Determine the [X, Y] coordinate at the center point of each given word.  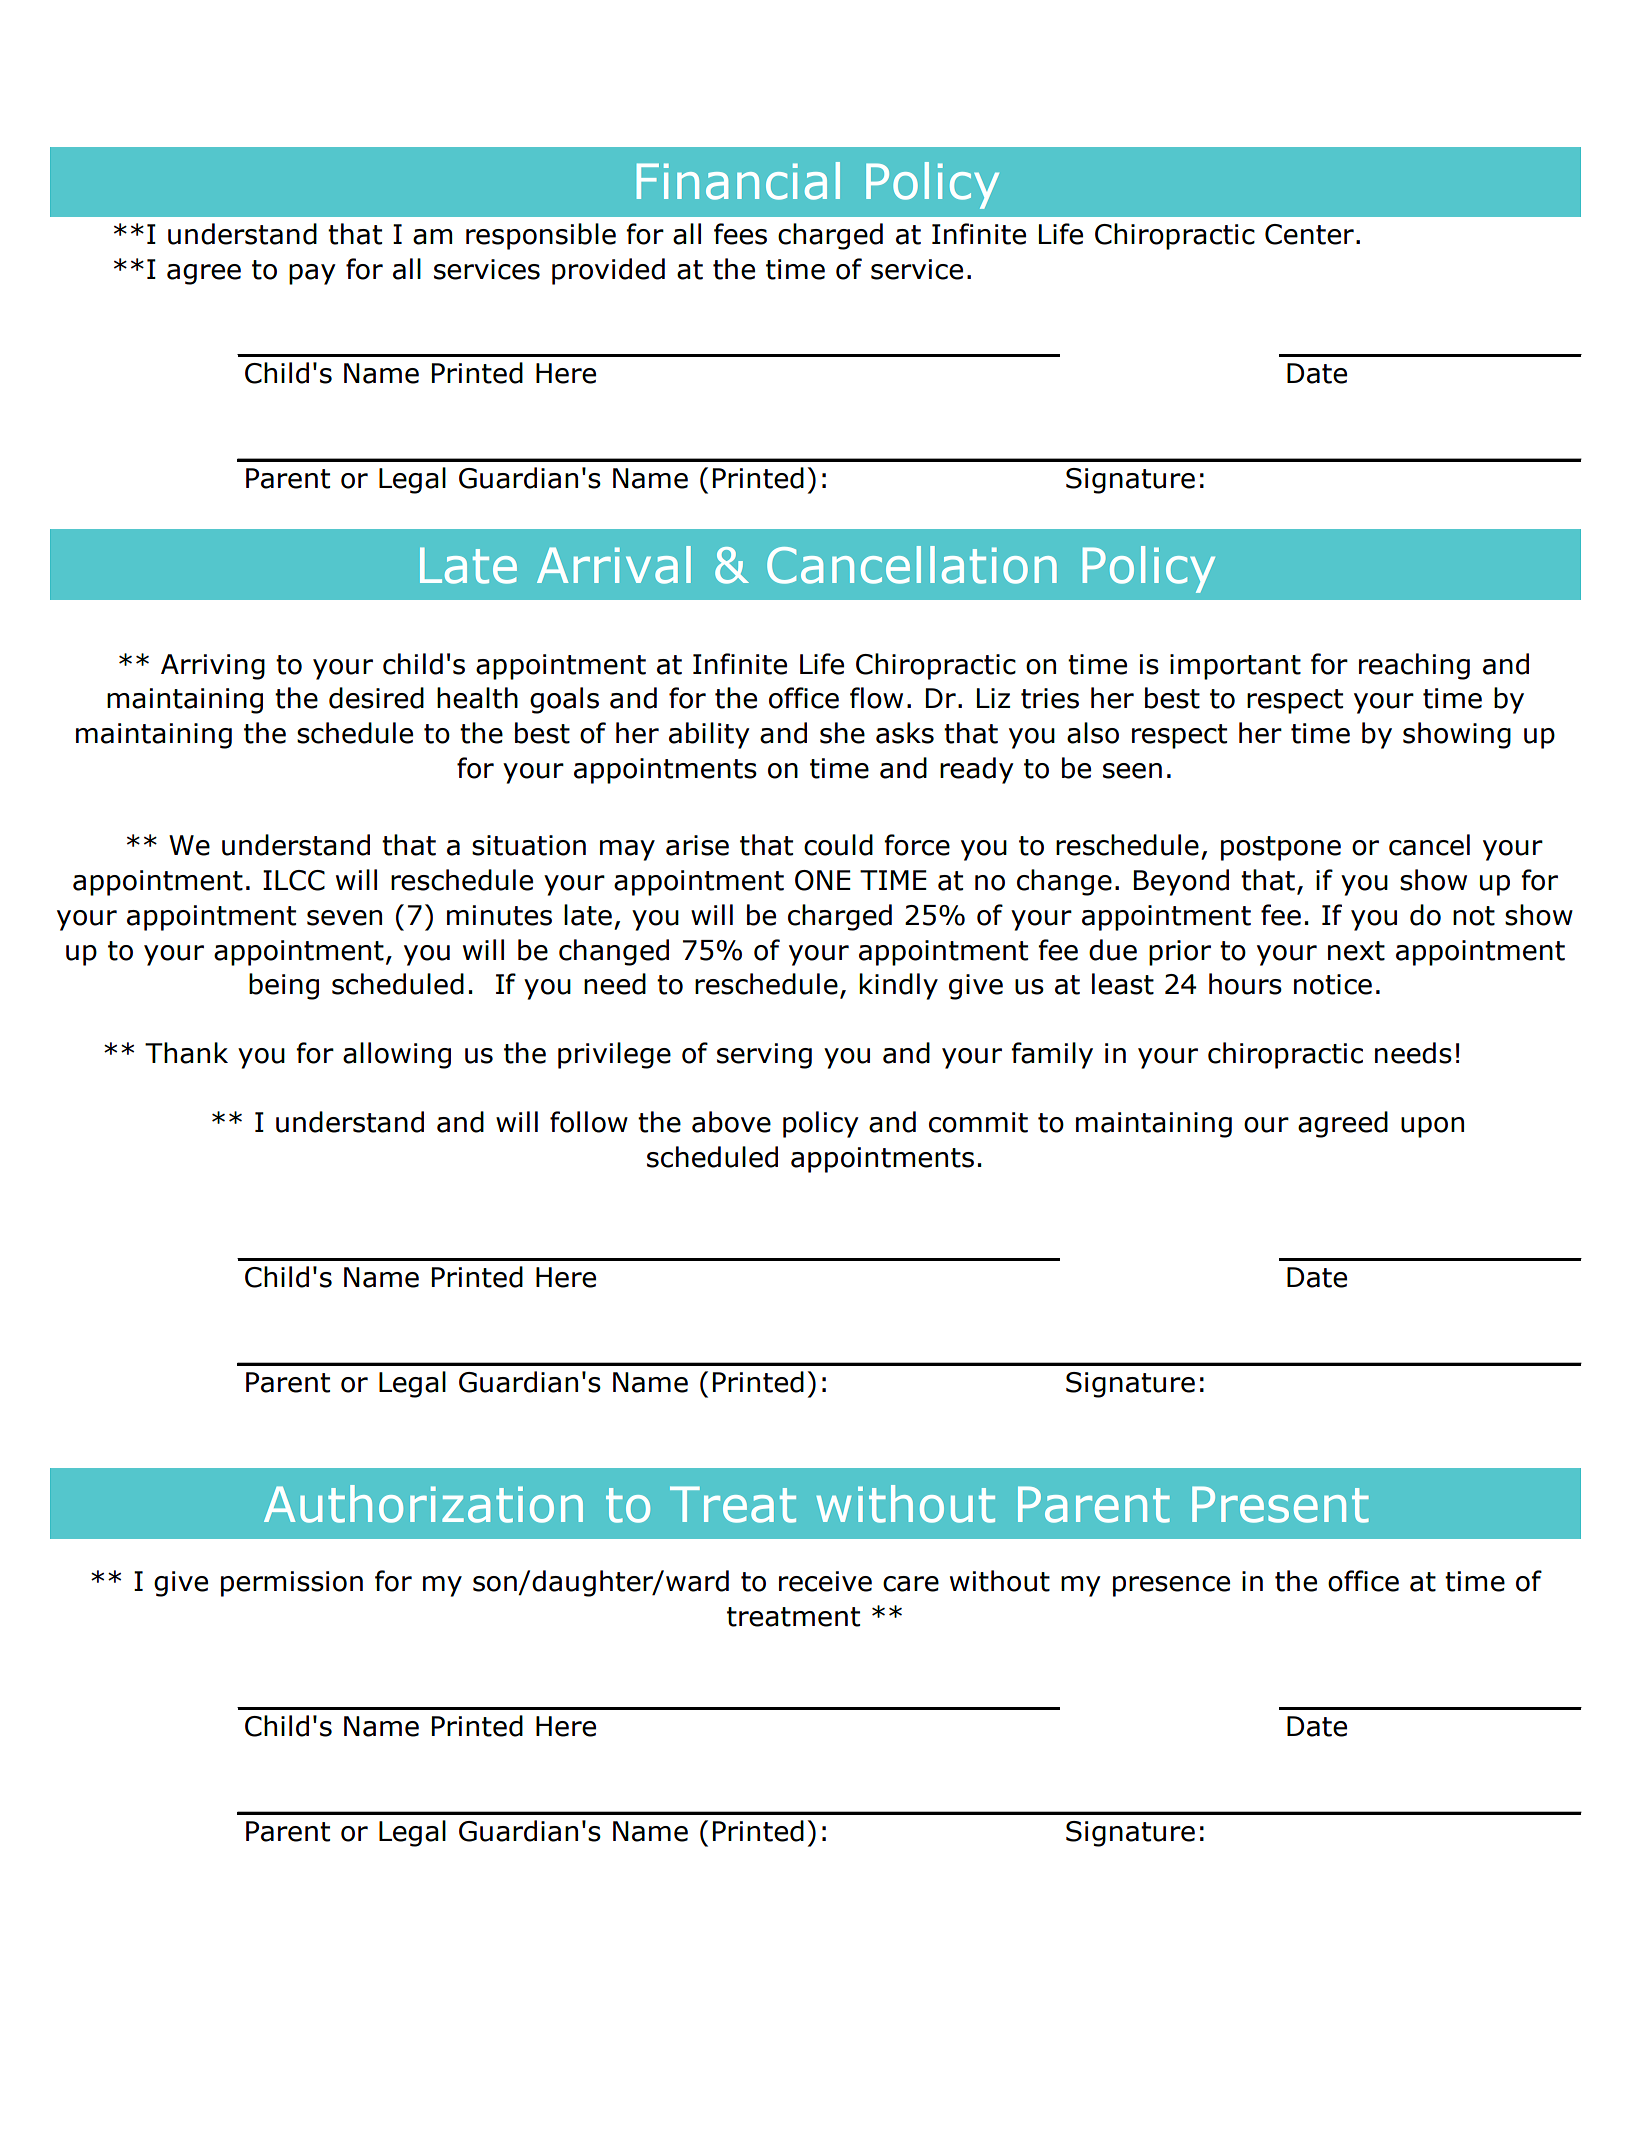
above [731, 1122]
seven [344, 918]
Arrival [614, 565]
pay [312, 274]
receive [825, 1581]
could [838, 845]
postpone [1281, 848]
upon [1432, 1127]
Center [1309, 234]
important [1235, 667]
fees [740, 234]
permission [292, 1584]
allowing [397, 1055]
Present [1280, 1504]
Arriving [213, 667]
